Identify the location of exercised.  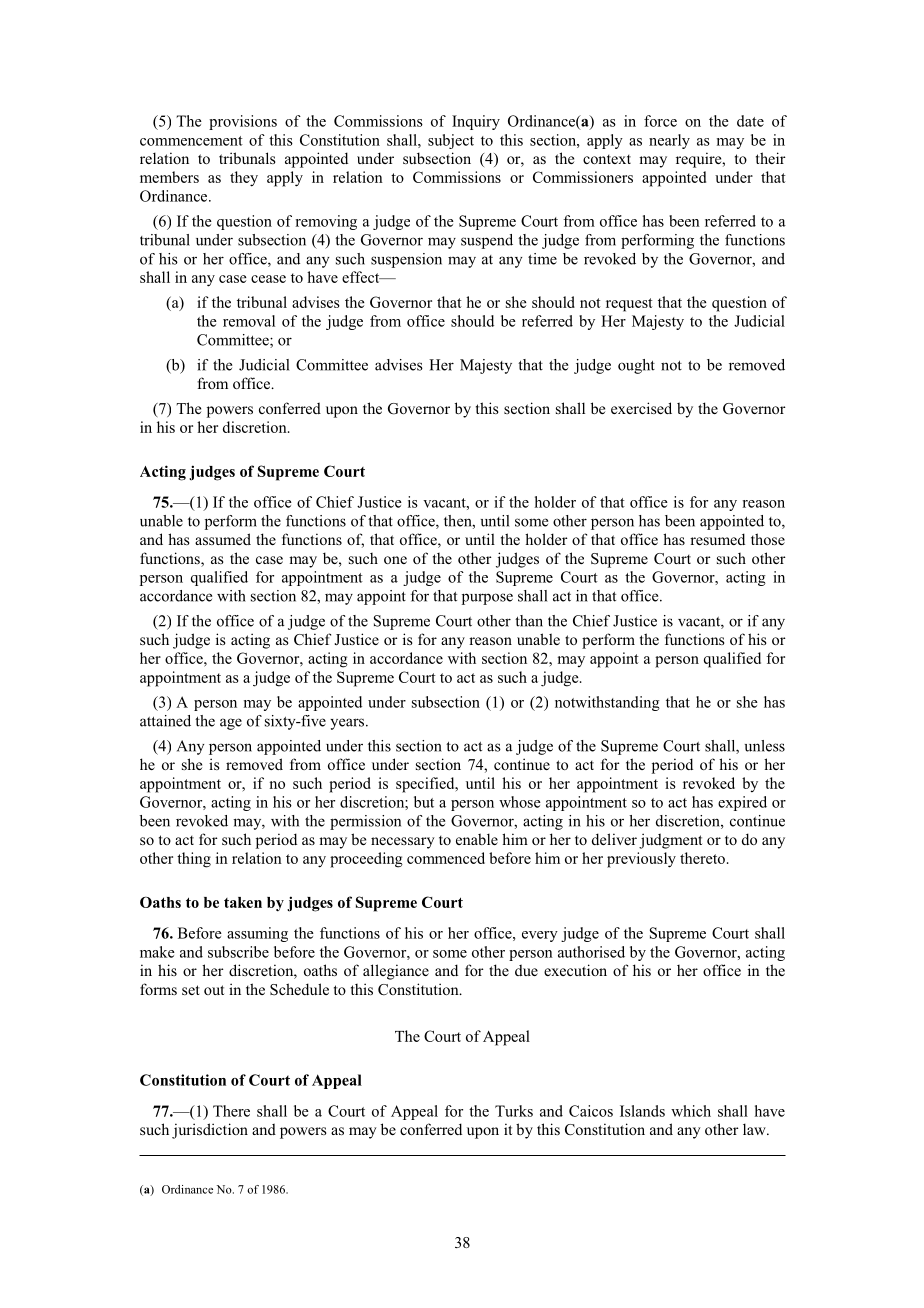
(641, 408).
